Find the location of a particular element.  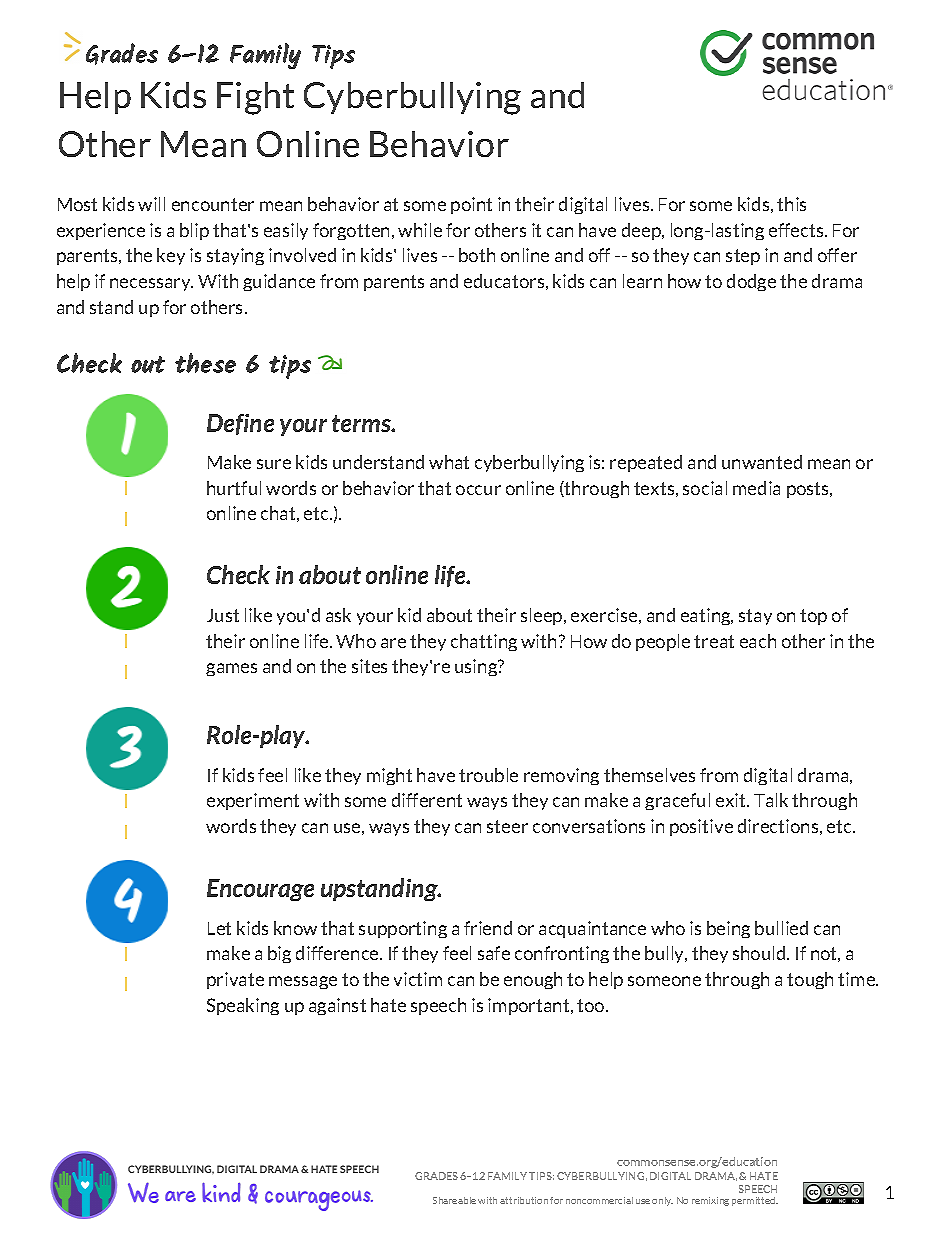

Speaking is located at coordinates (243, 1006).
